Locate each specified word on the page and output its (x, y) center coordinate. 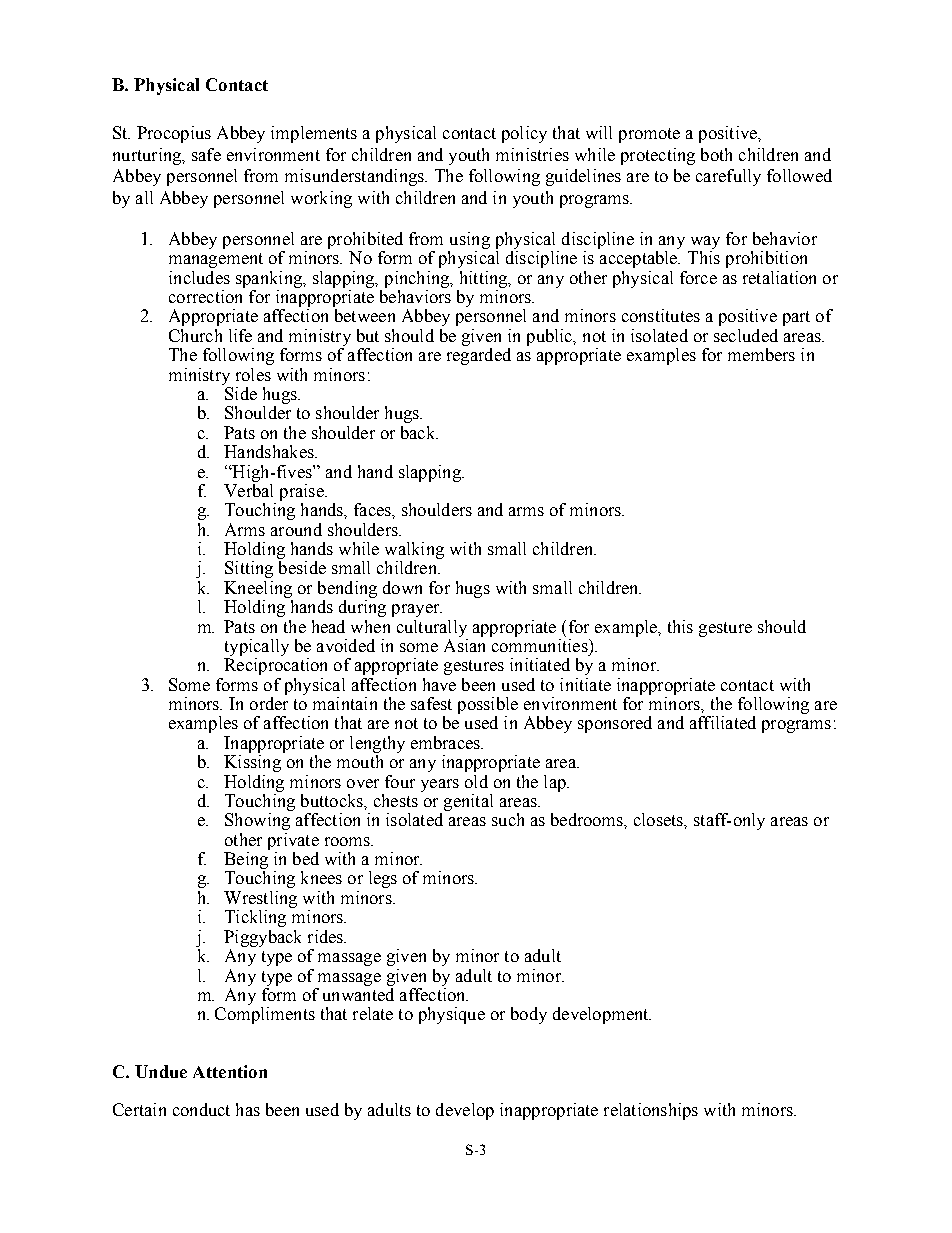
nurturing (148, 156)
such (508, 819)
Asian (464, 645)
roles (253, 374)
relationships (651, 1111)
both (716, 154)
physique (452, 1015)
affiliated (723, 722)
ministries (532, 154)
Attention (230, 1071)
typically (257, 647)
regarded (479, 356)
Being (246, 862)
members (761, 354)
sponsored (615, 724)
